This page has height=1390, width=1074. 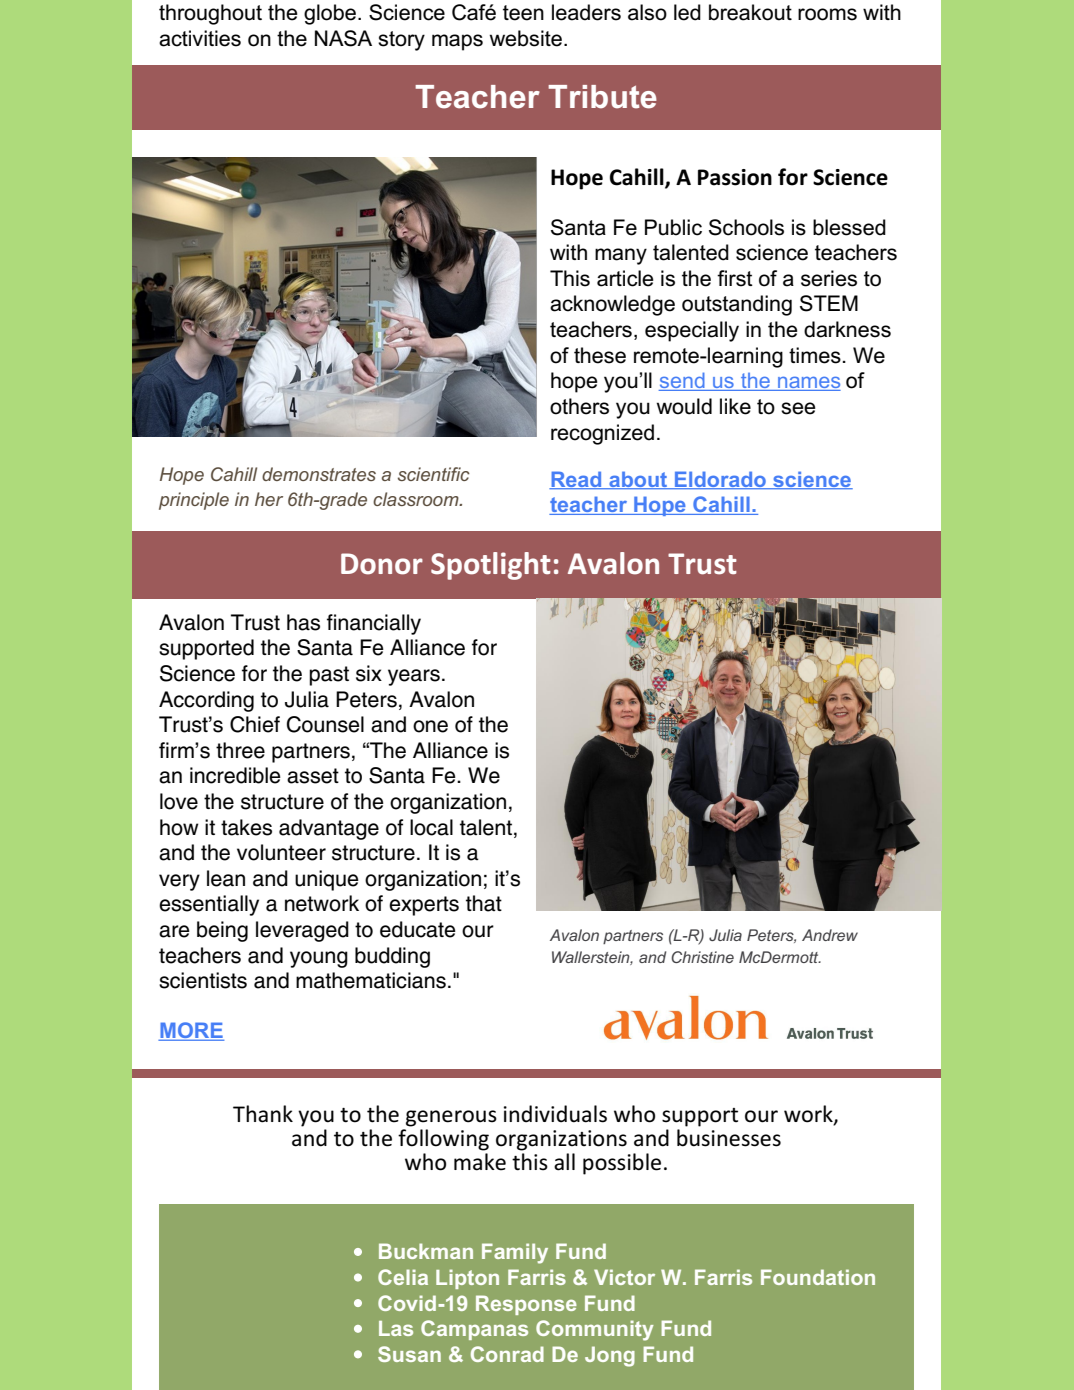 What do you see at coordinates (200, 38) in the page?
I see `activities` at bounding box center [200, 38].
